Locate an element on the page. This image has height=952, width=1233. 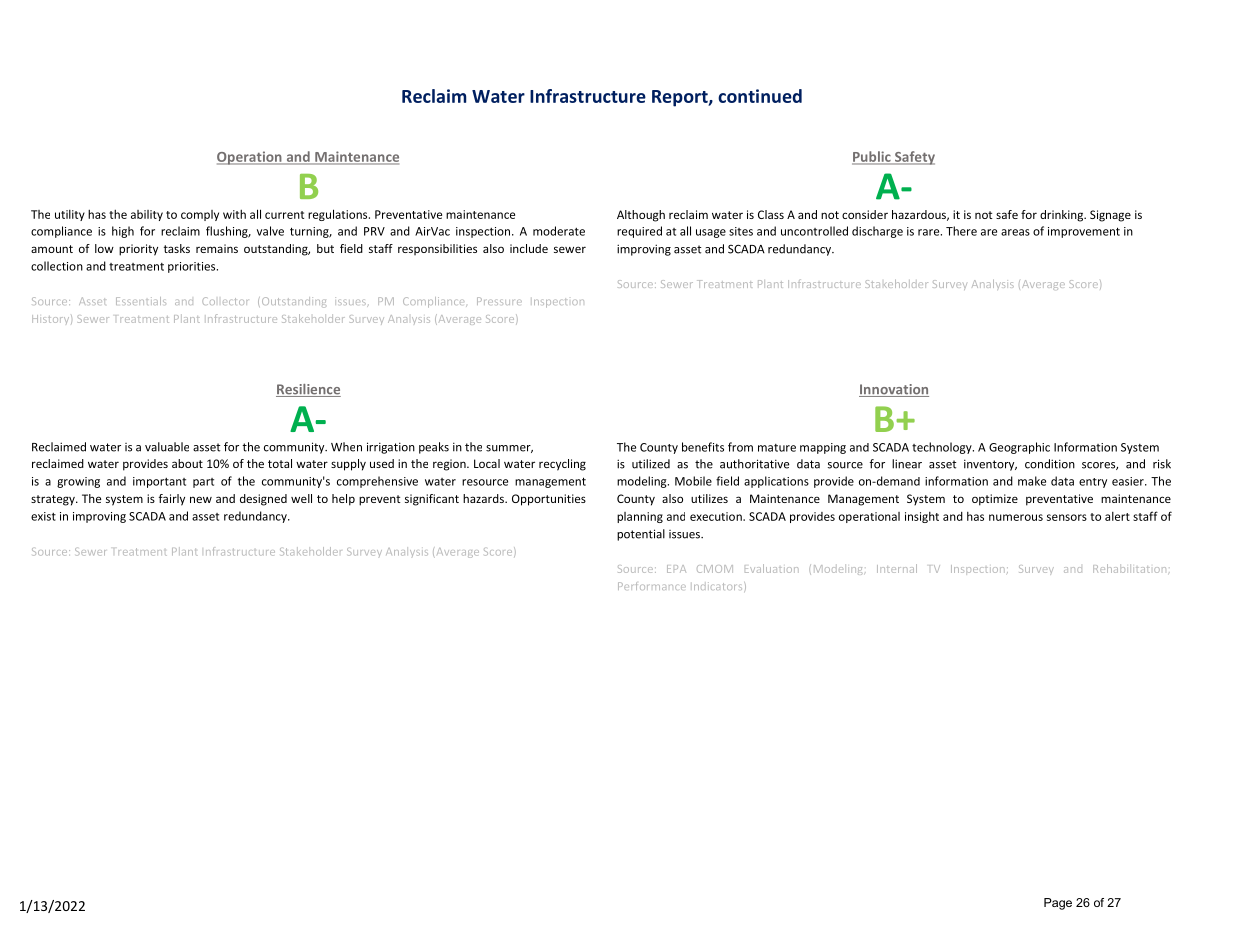
comply is located at coordinates (200, 215).
